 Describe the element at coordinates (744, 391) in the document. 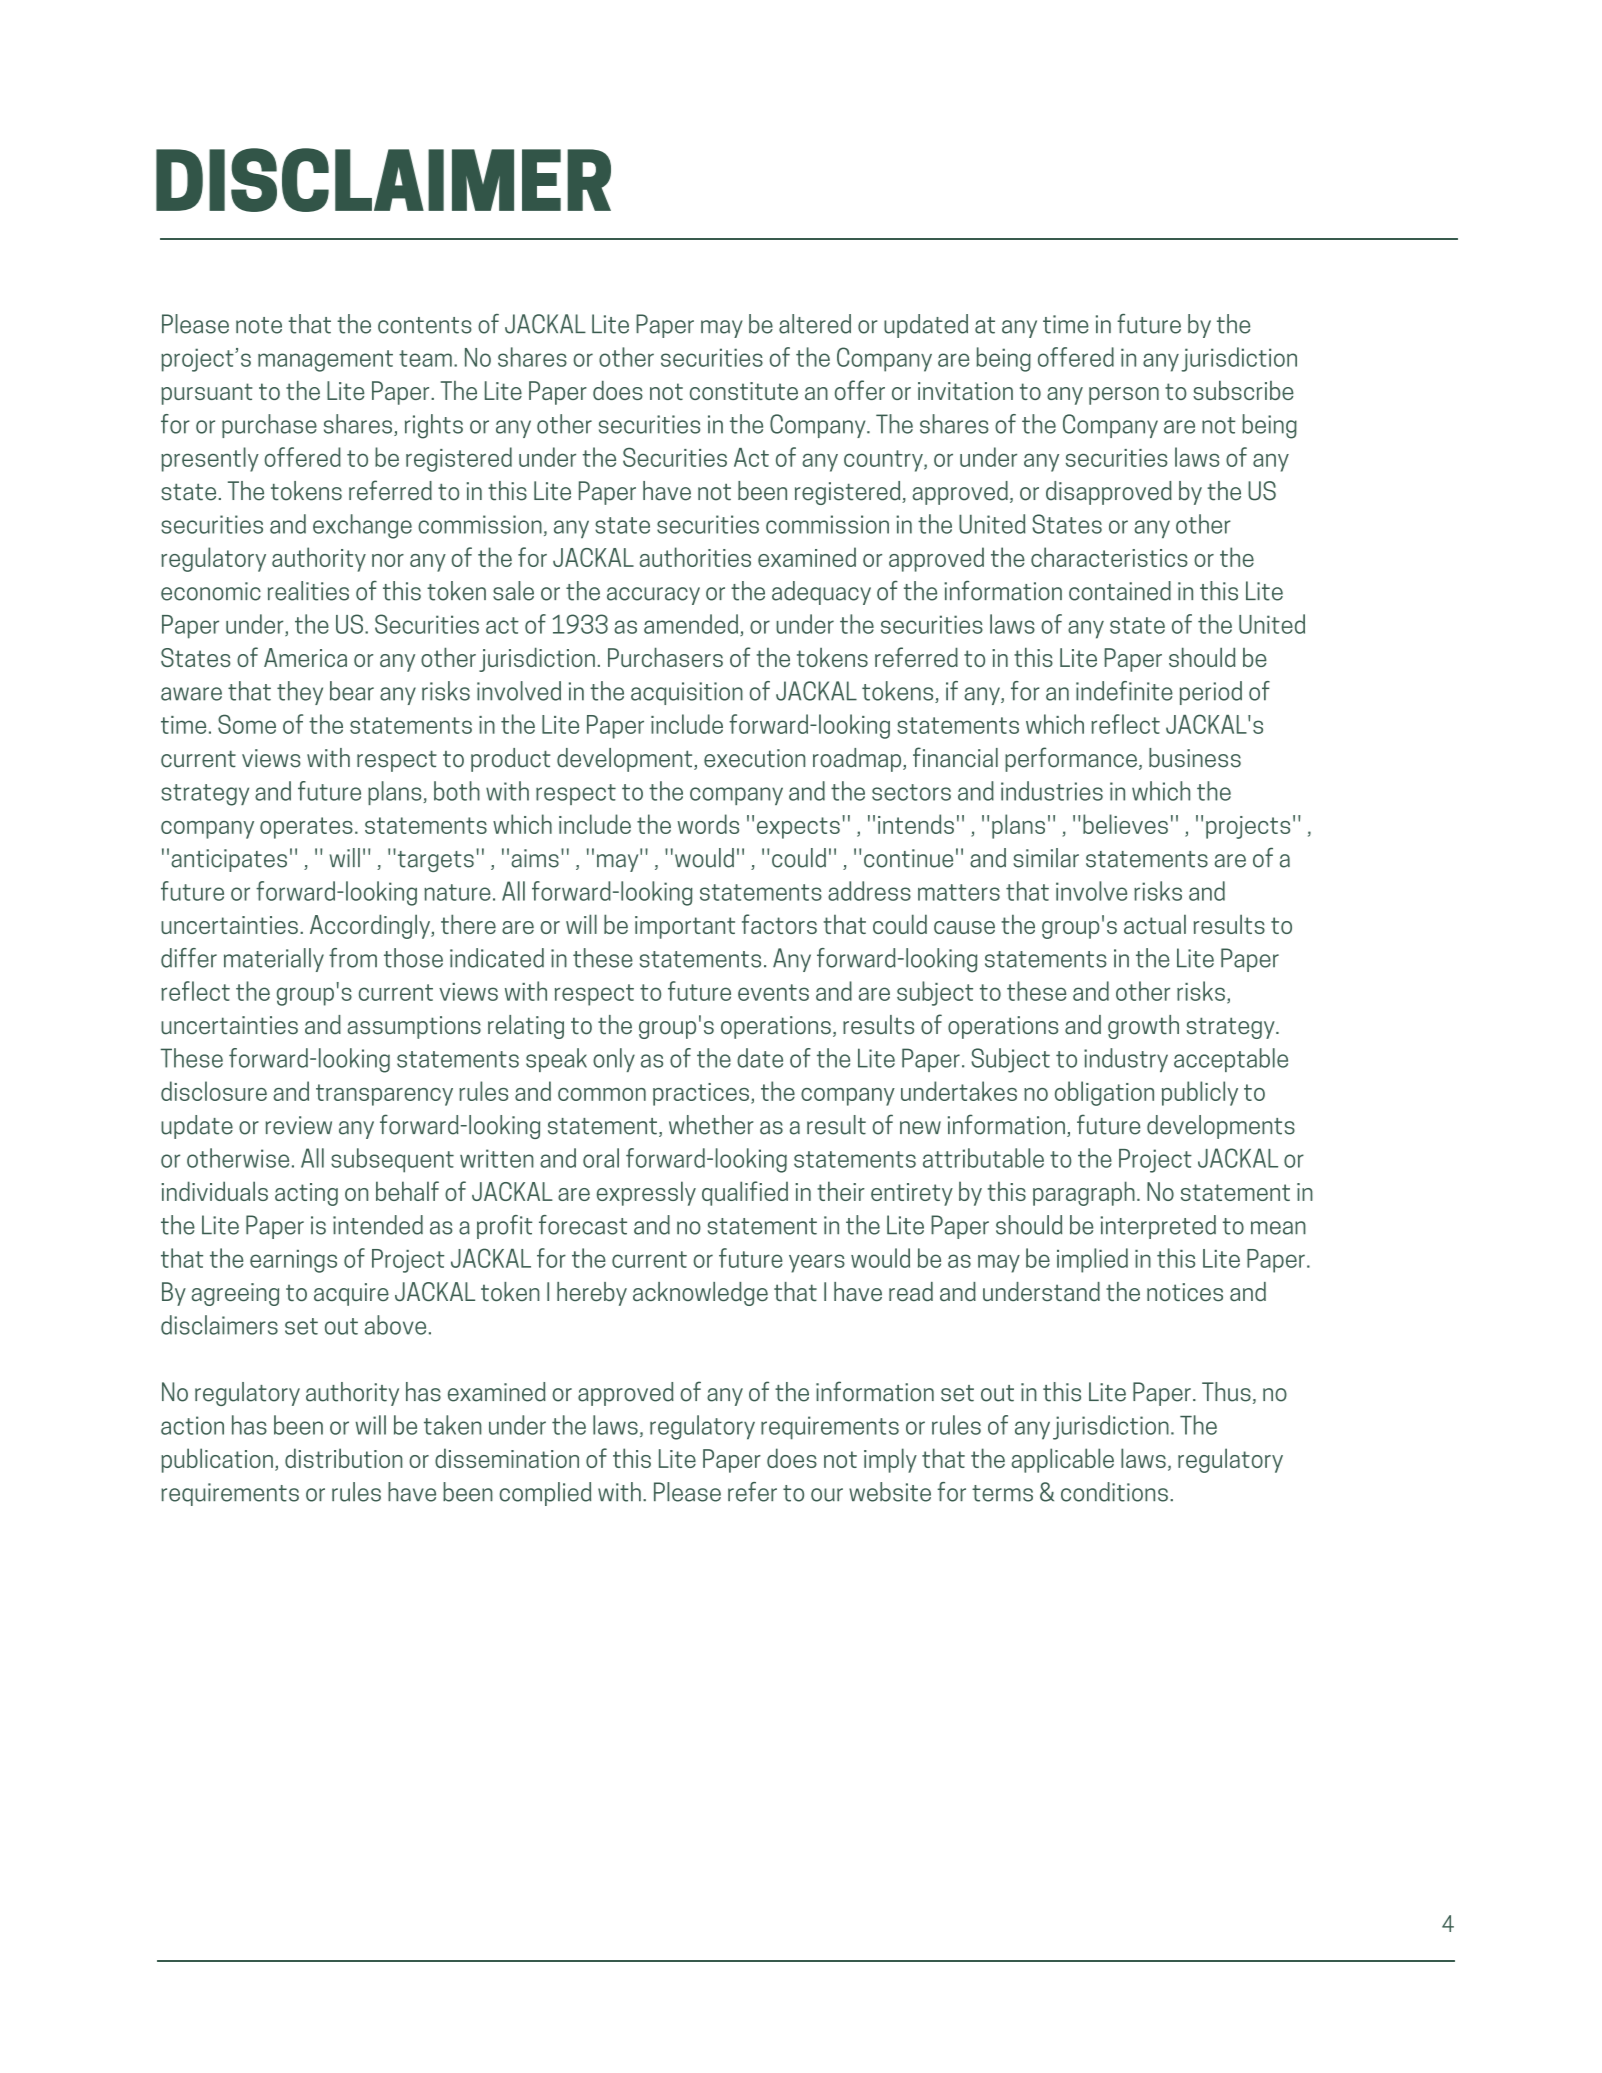

I see `constitute` at that location.
